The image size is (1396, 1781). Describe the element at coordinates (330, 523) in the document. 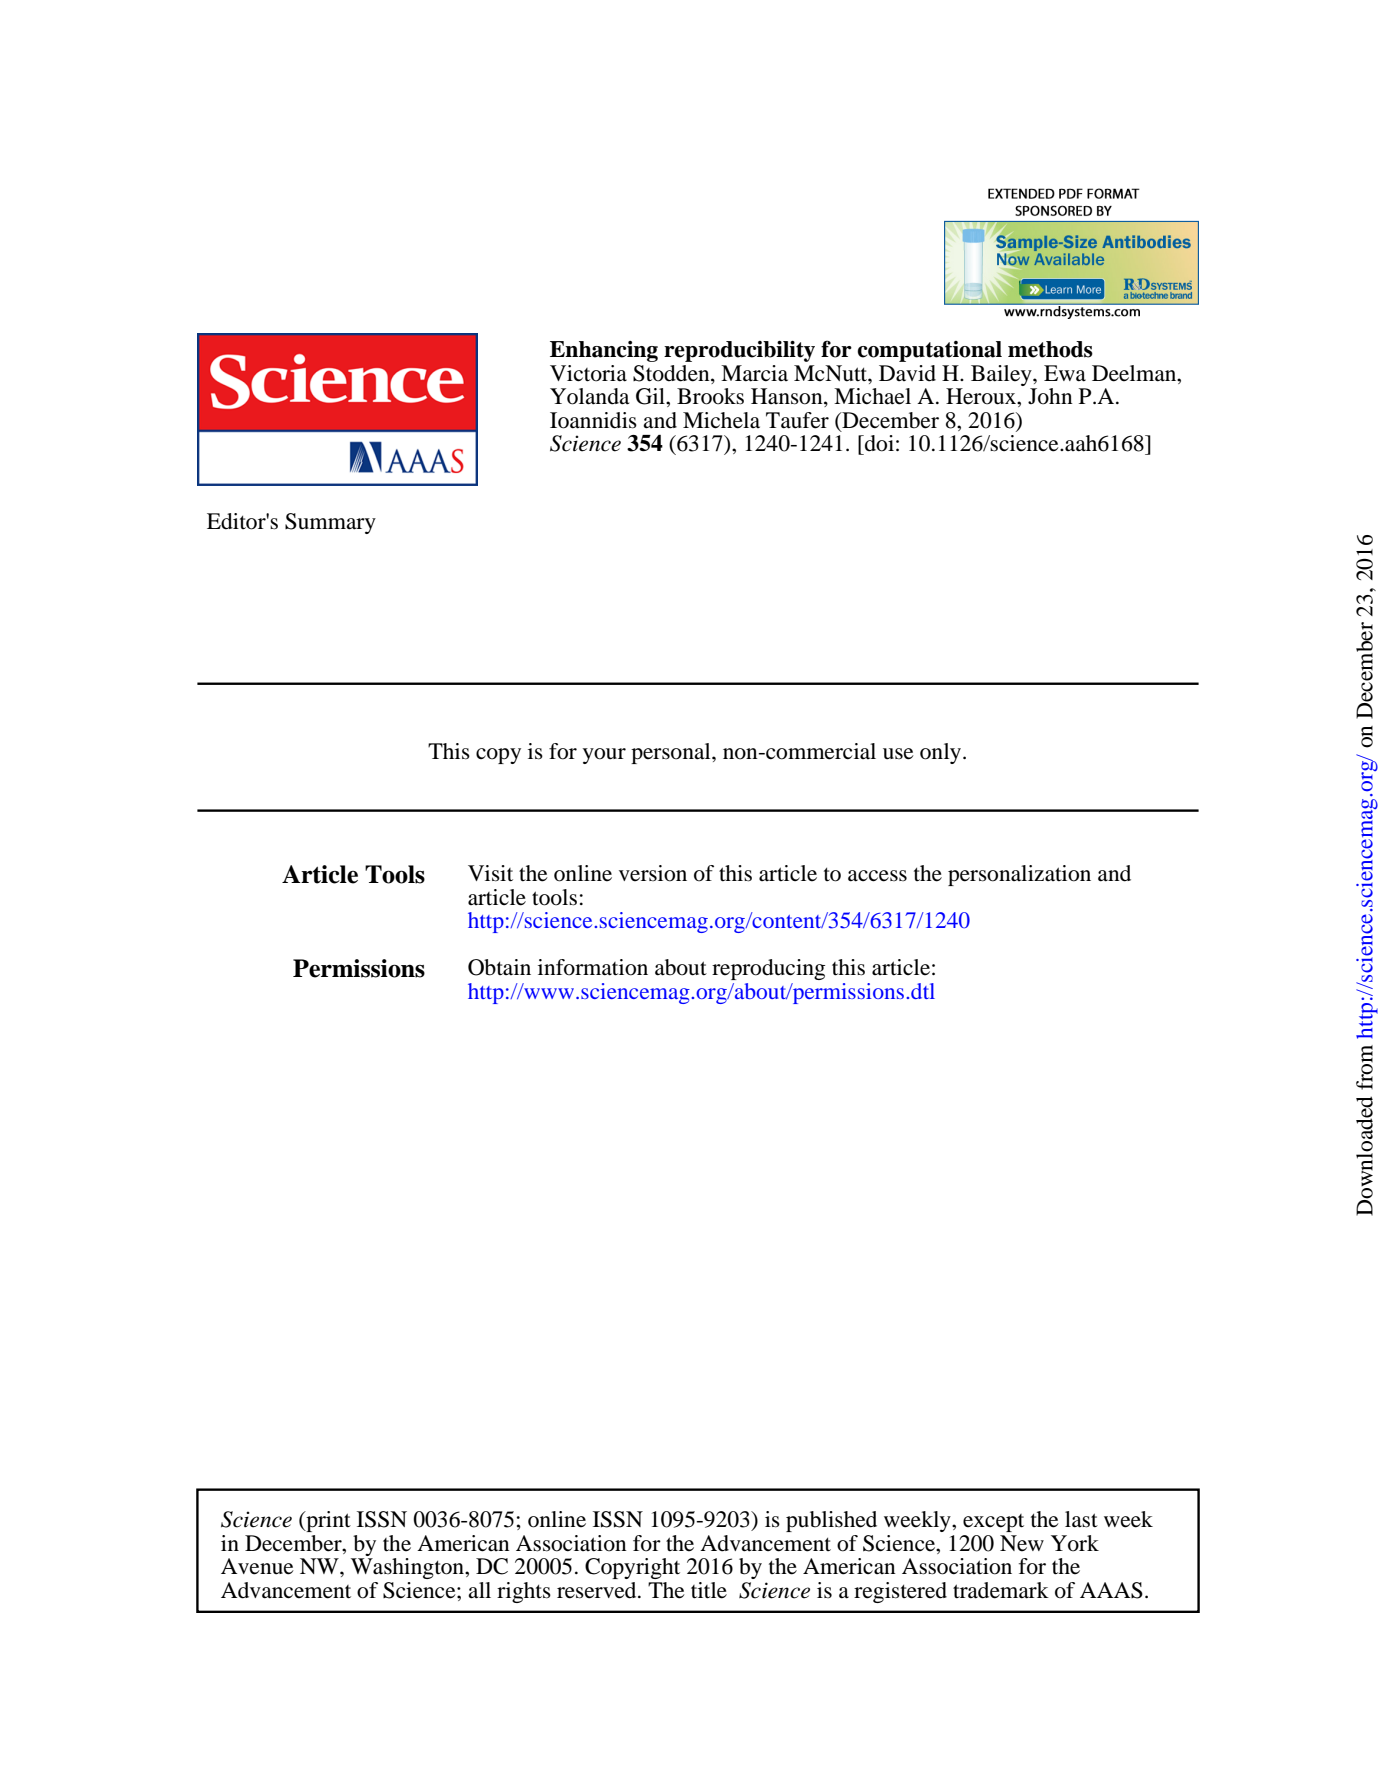

I see `Summary` at that location.
